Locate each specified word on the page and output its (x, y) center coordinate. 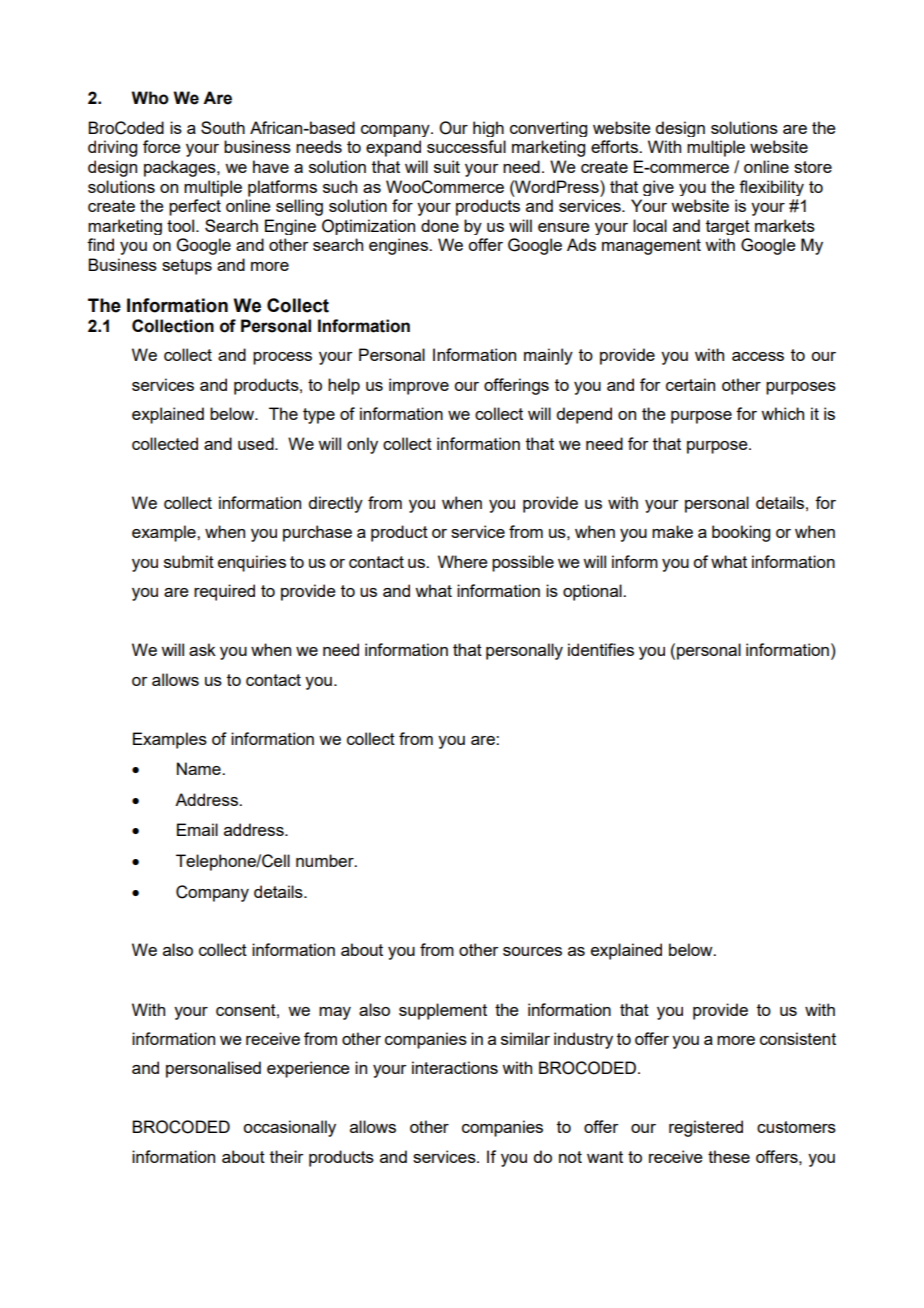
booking (741, 533)
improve (419, 386)
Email (197, 829)
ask (202, 649)
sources (532, 951)
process (282, 358)
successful (466, 146)
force (162, 146)
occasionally (289, 1128)
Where (463, 561)
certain (690, 384)
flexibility (771, 188)
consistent (798, 1038)
